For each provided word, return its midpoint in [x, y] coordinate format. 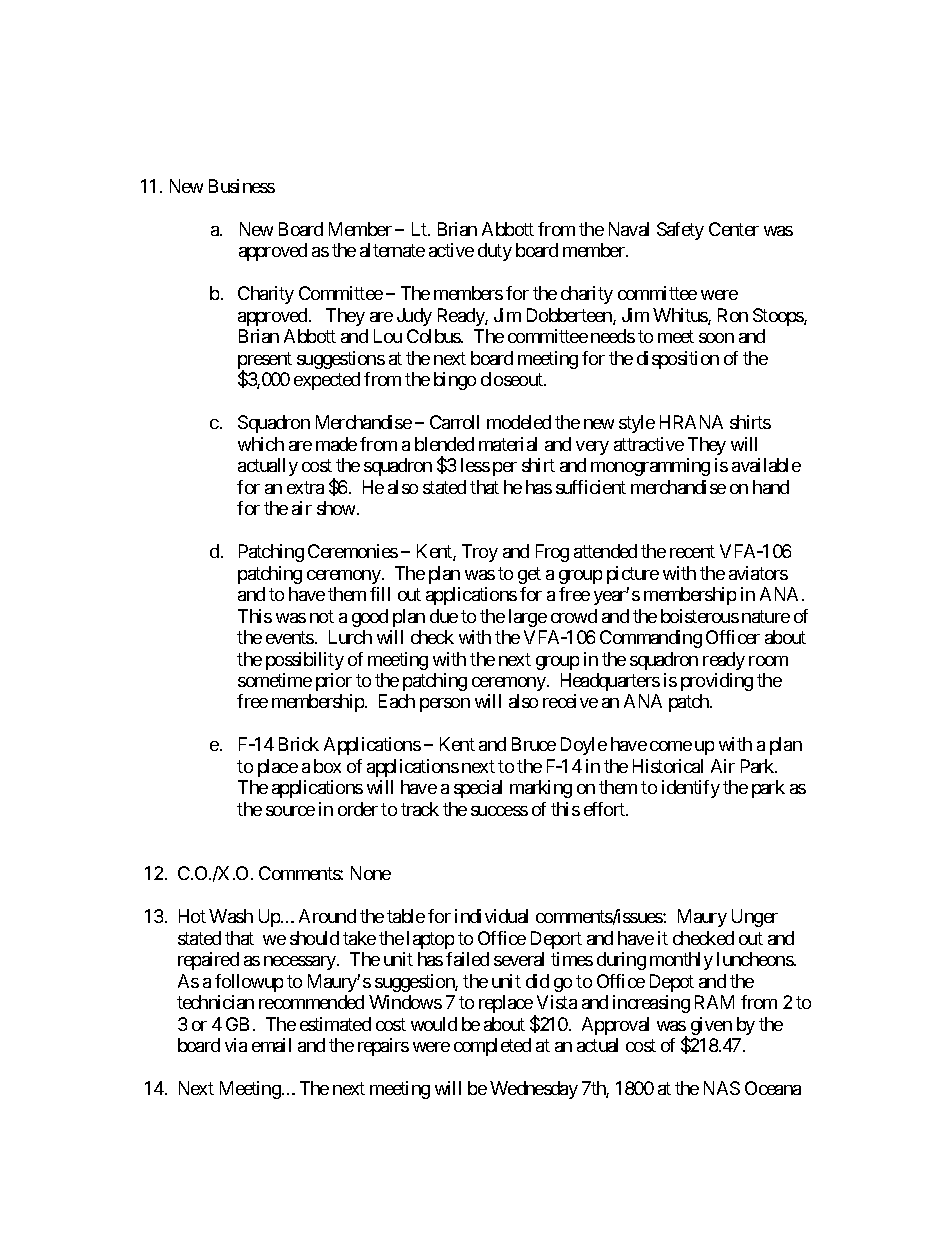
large [528, 618]
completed [492, 1047]
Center [734, 229]
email [271, 1045]
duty [495, 252]
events [290, 637]
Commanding [651, 639]
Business [242, 186]
